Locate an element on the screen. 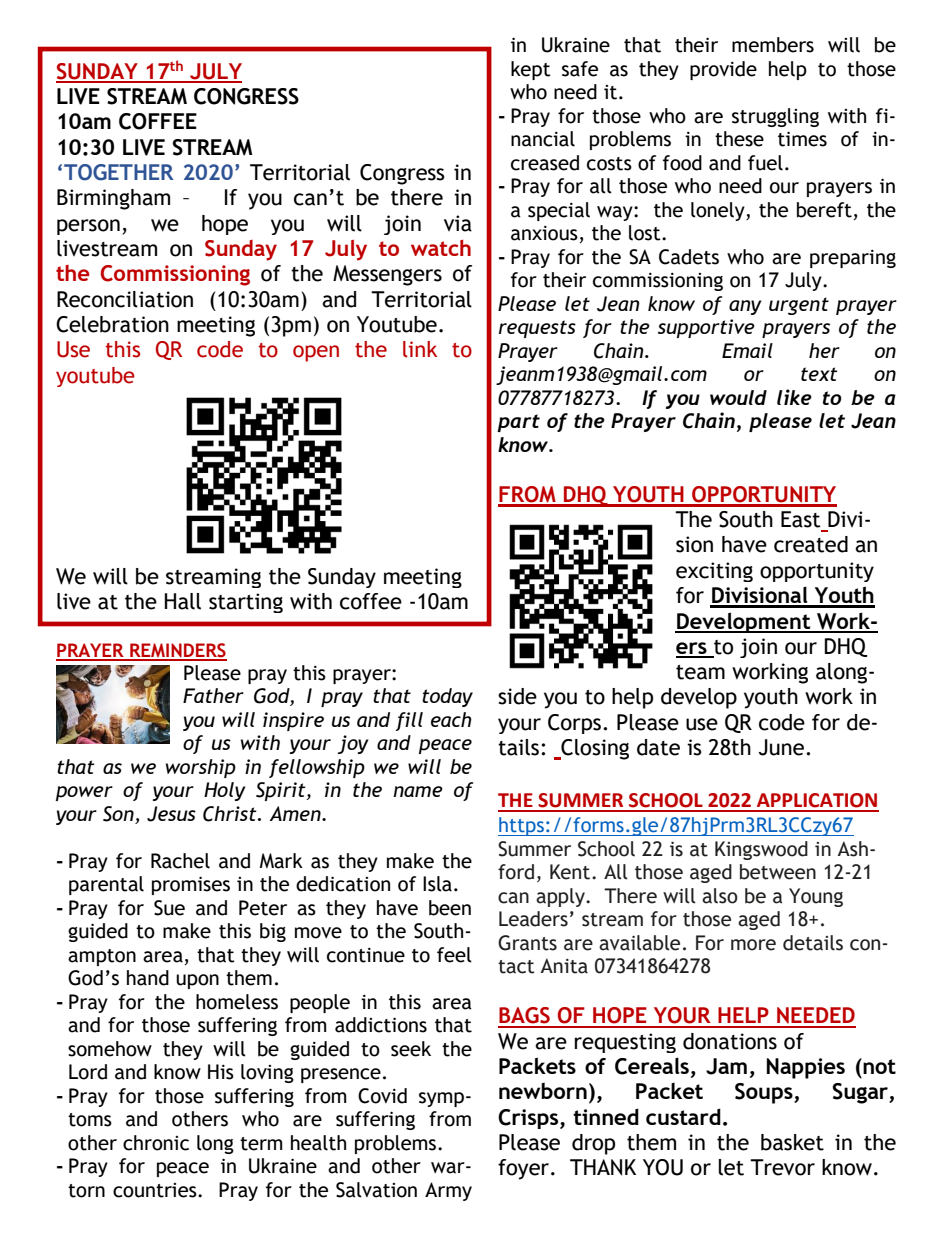  Trevor is located at coordinates (782, 1167).
